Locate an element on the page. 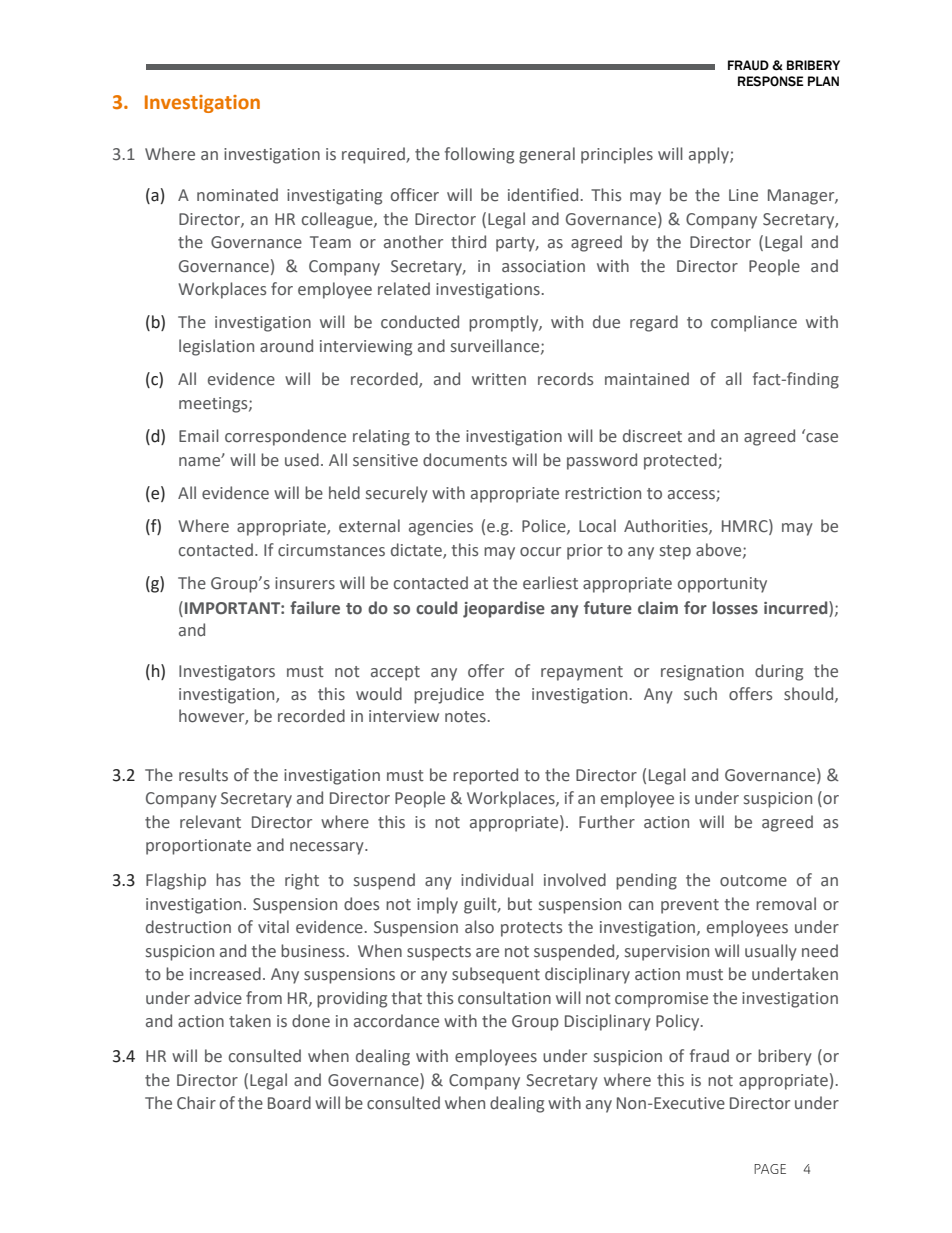  nominated is located at coordinates (237, 195).
